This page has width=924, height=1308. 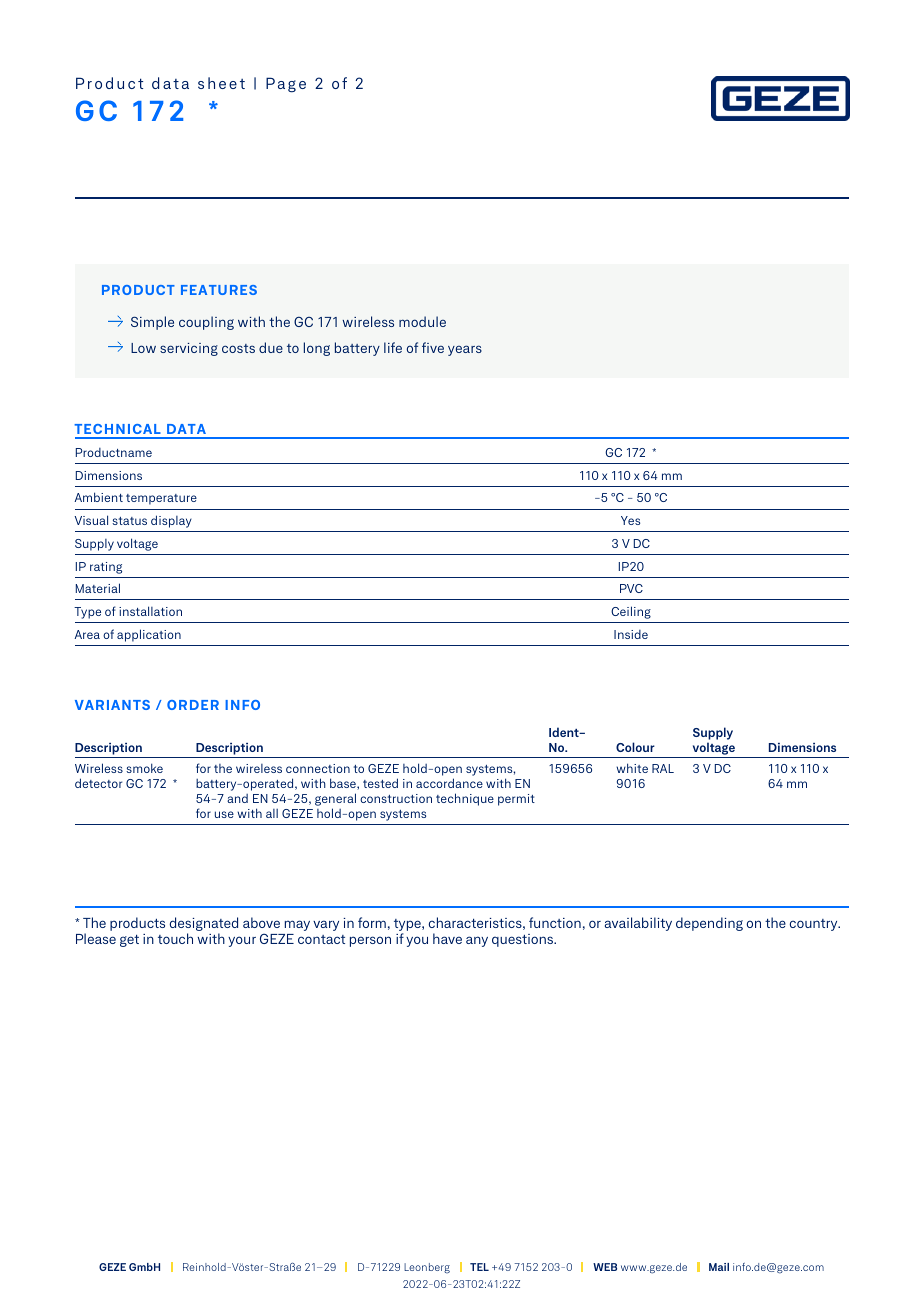 I want to click on TEL, so click(x=479, y=1267).
